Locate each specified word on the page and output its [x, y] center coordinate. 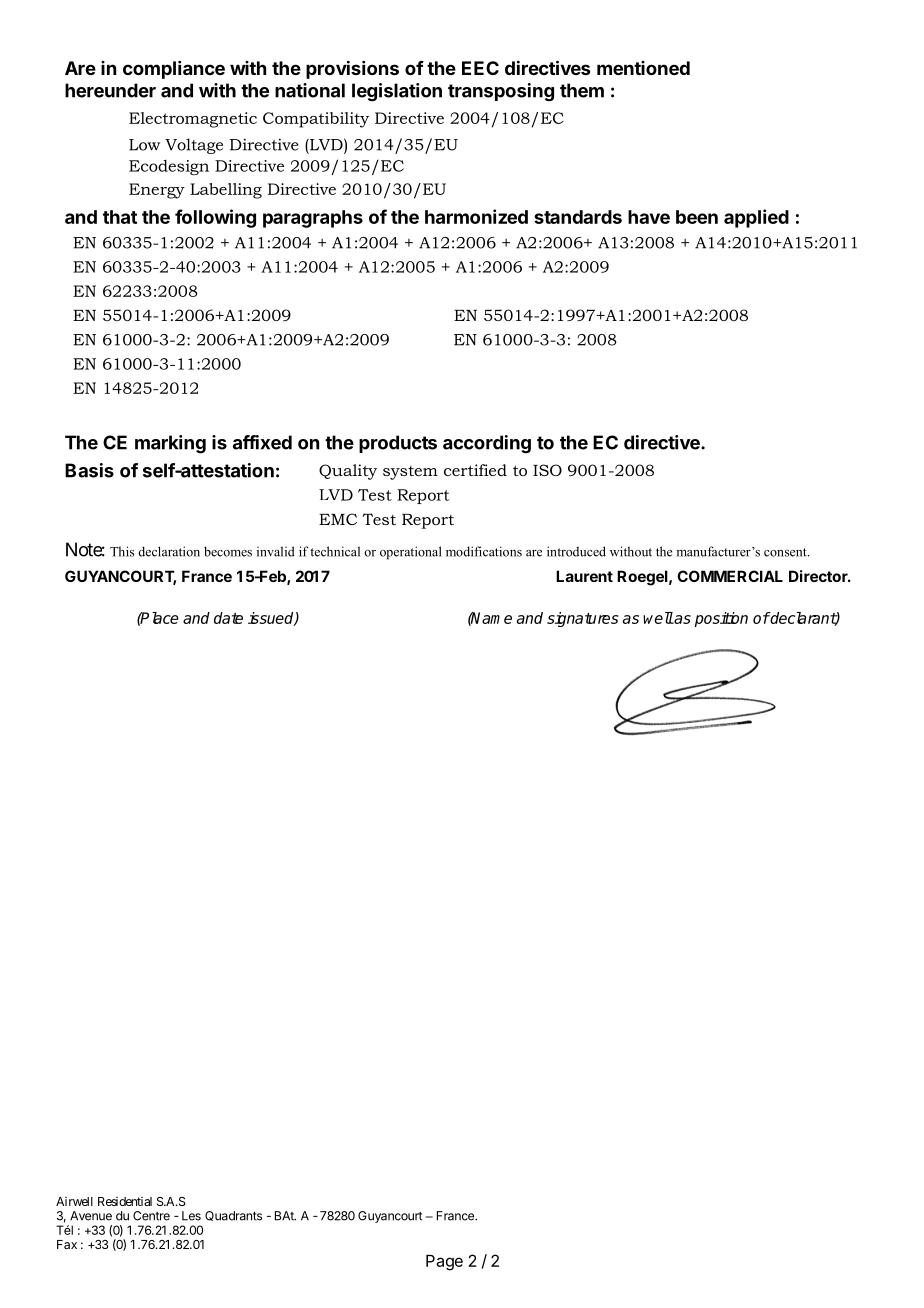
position [721, 619]
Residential [125, 1201]
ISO [547, 470]
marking [170, 444]
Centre [151, 1216]
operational [411, 553]
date [228, 618]
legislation [397, 92]
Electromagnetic [193, 120]
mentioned [643, 68]
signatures [582, 619]
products [398, 444]
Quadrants [233, 1216]
